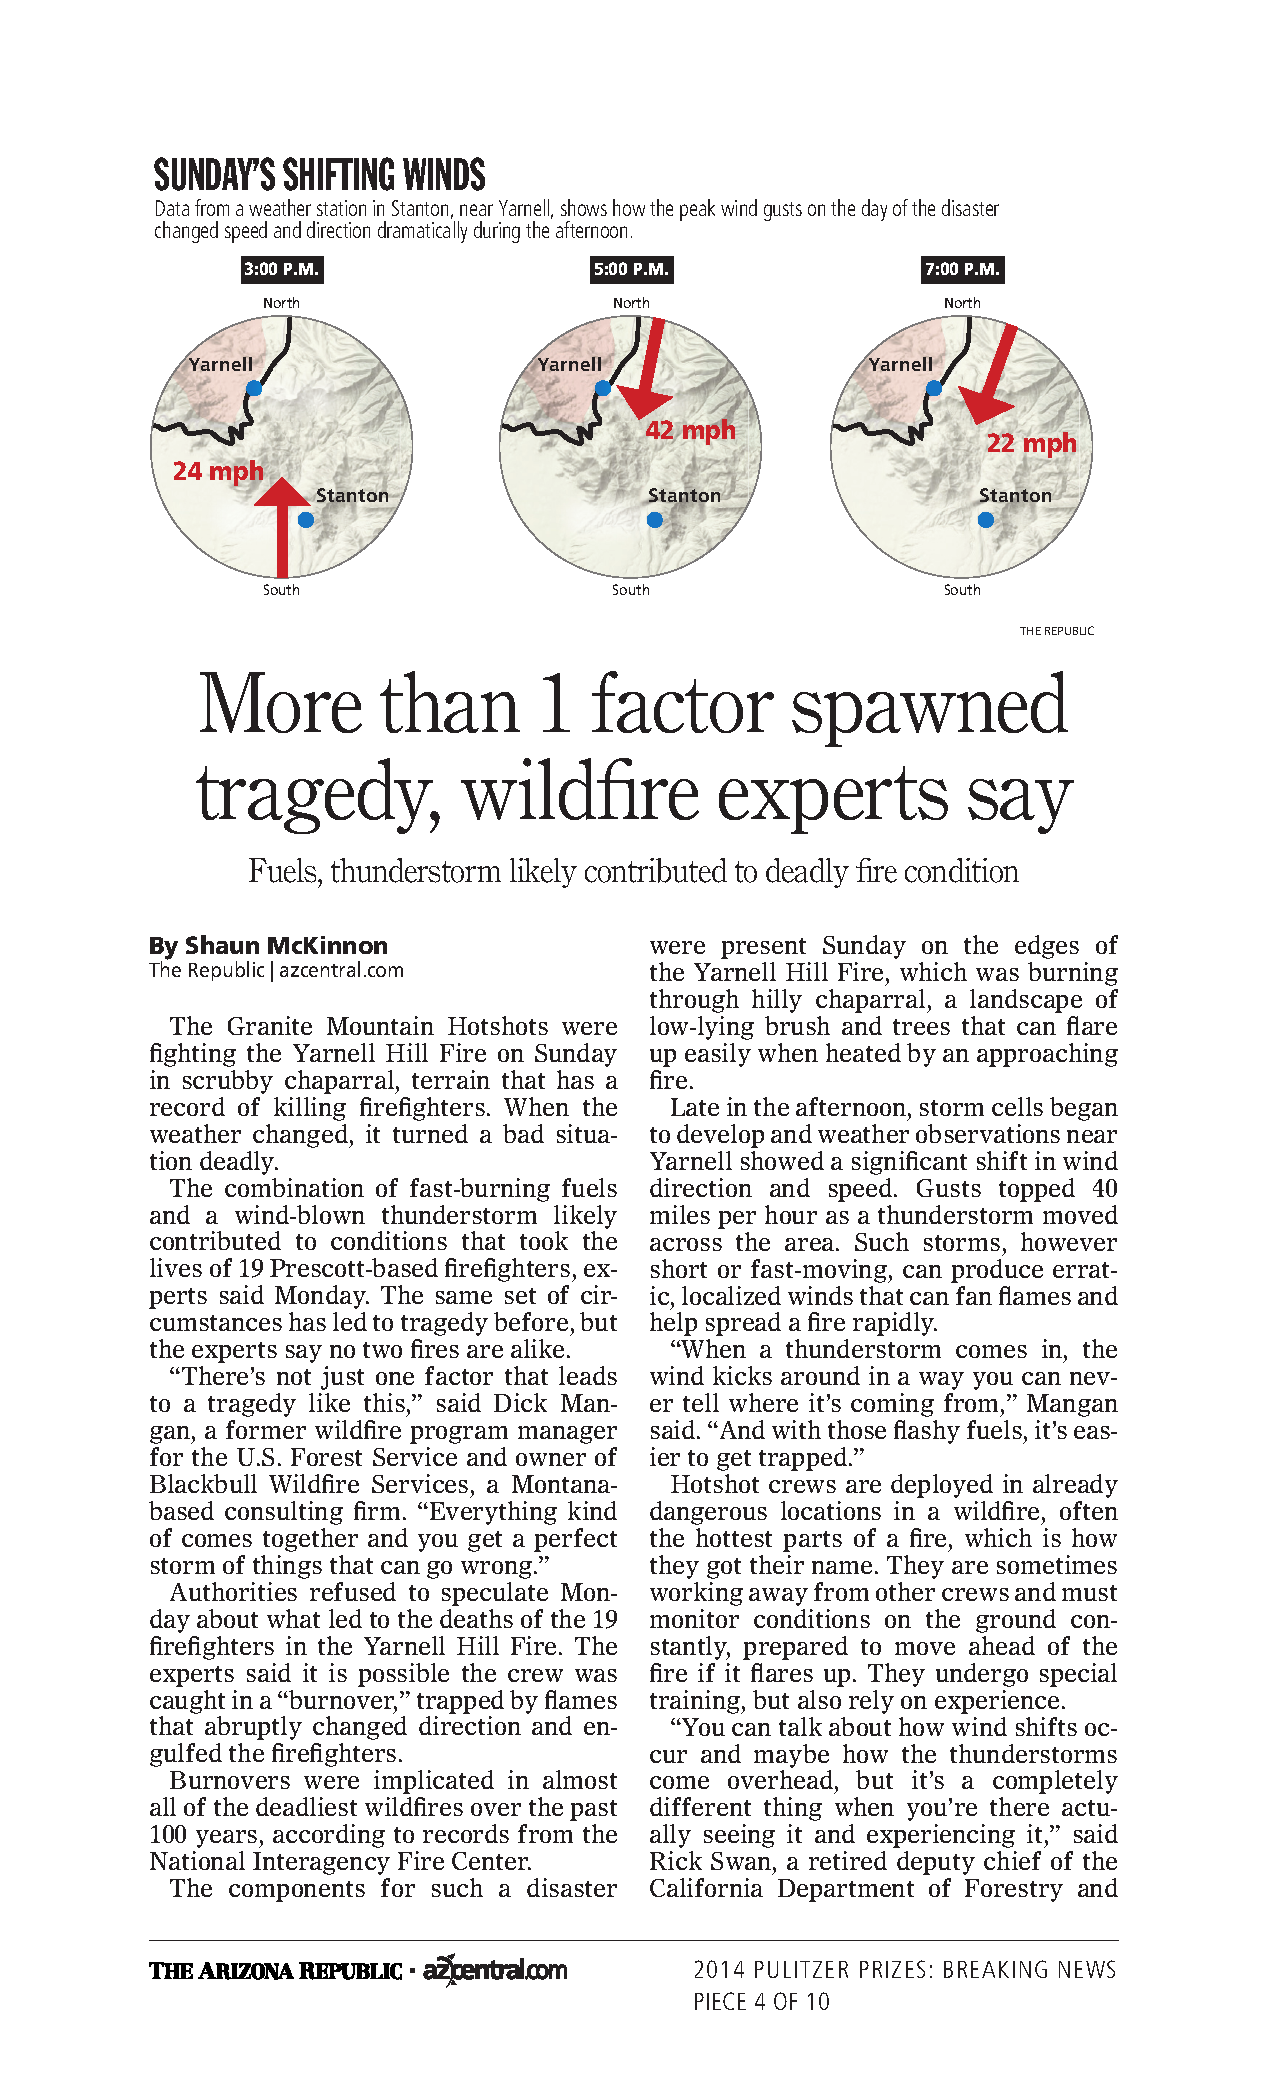  Describe the element at coordinates (297, 1891) in the screenshot. I see `components` at that location.
